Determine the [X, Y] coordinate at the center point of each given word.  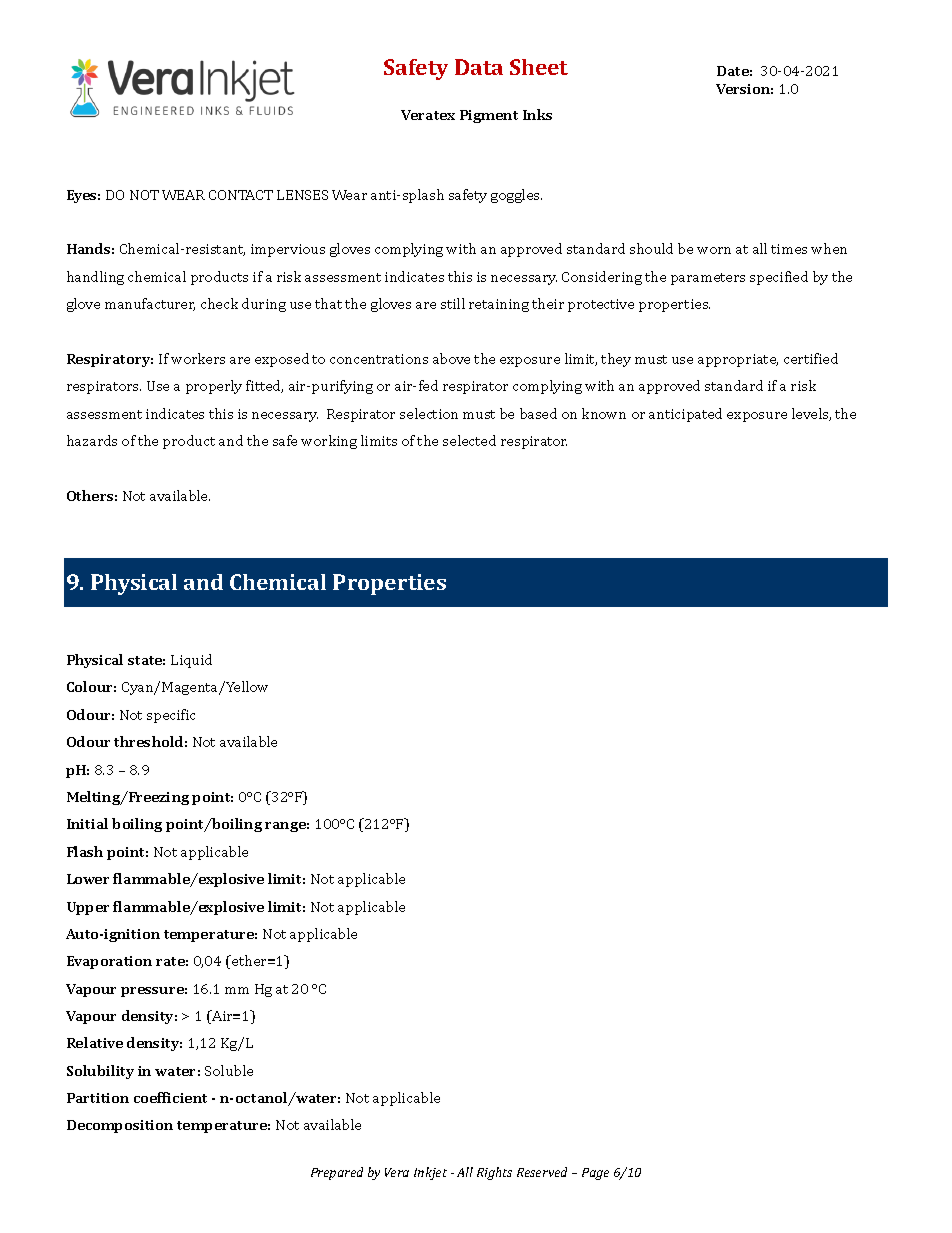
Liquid [191, 661]
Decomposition [120, 1126]
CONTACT [241, 195]
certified [811, 358]
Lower [88, 879]
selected [469, 440]
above [451, 358]
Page [595, 1174]
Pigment [489, 116]
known [604, 413]
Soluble [229, 1070]
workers [198, 358]
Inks [537, 114]
